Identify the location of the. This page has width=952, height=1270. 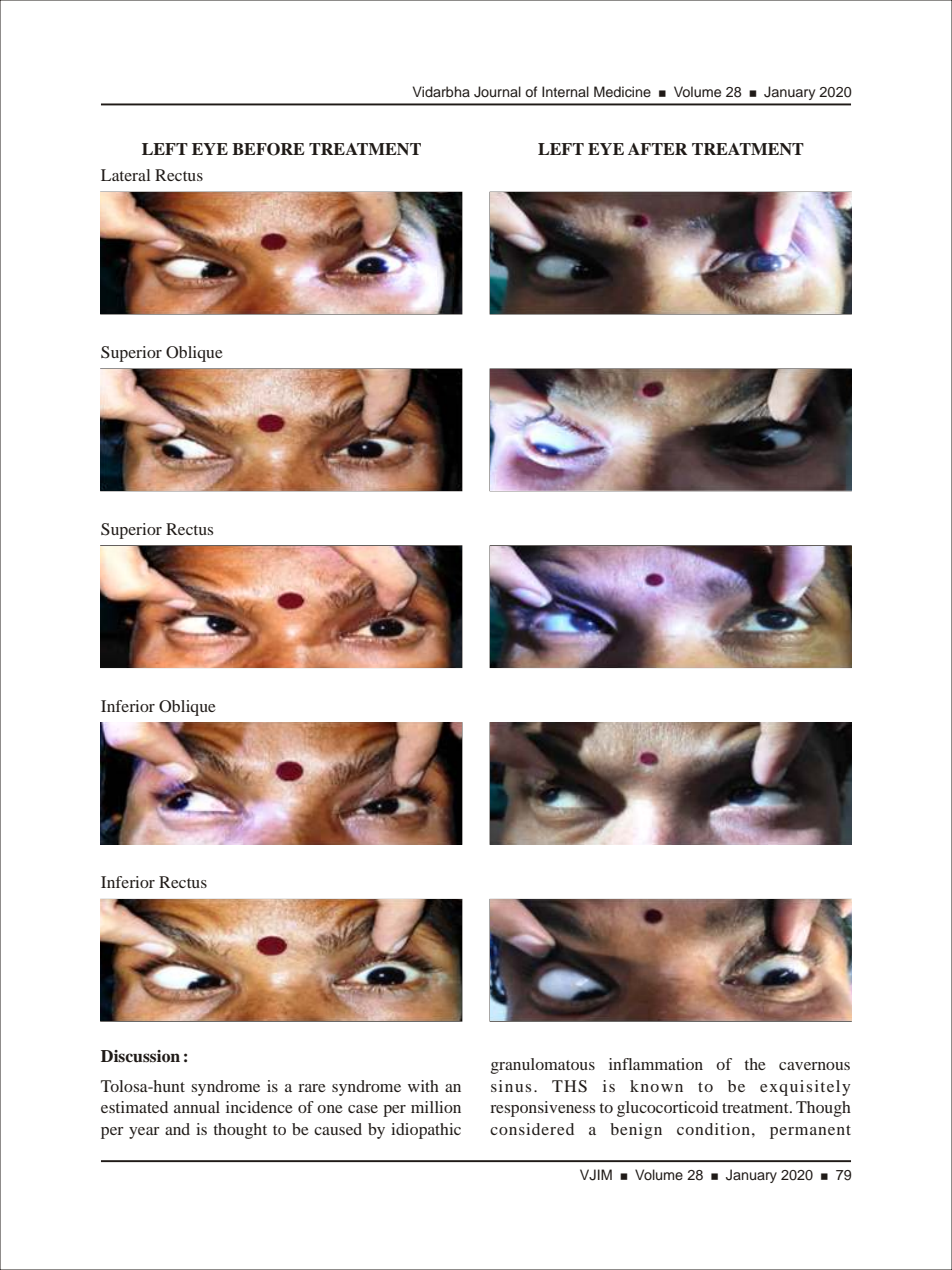
(755, 1064).
